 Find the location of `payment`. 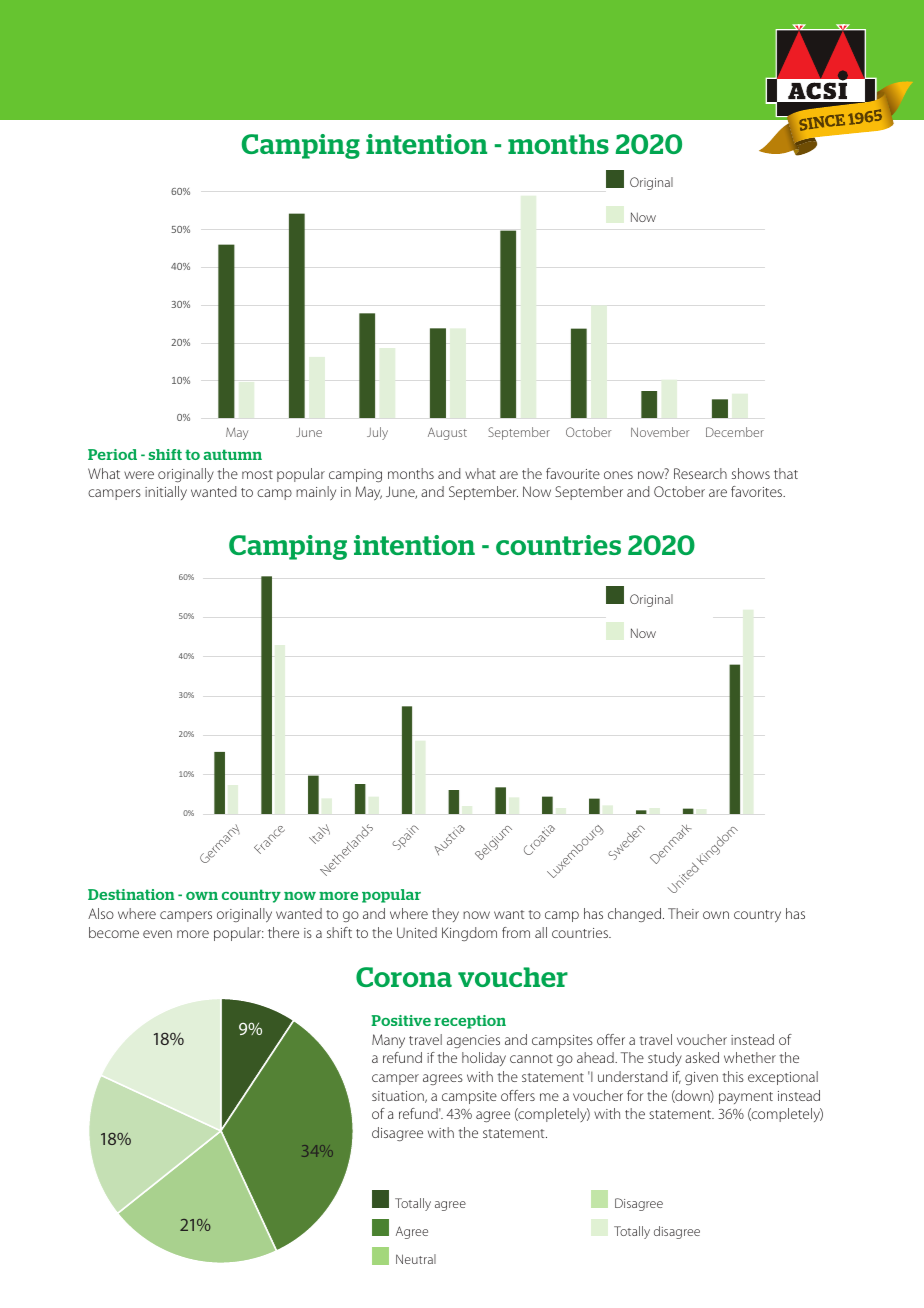

payment is located at coordinates (746, 1098).
